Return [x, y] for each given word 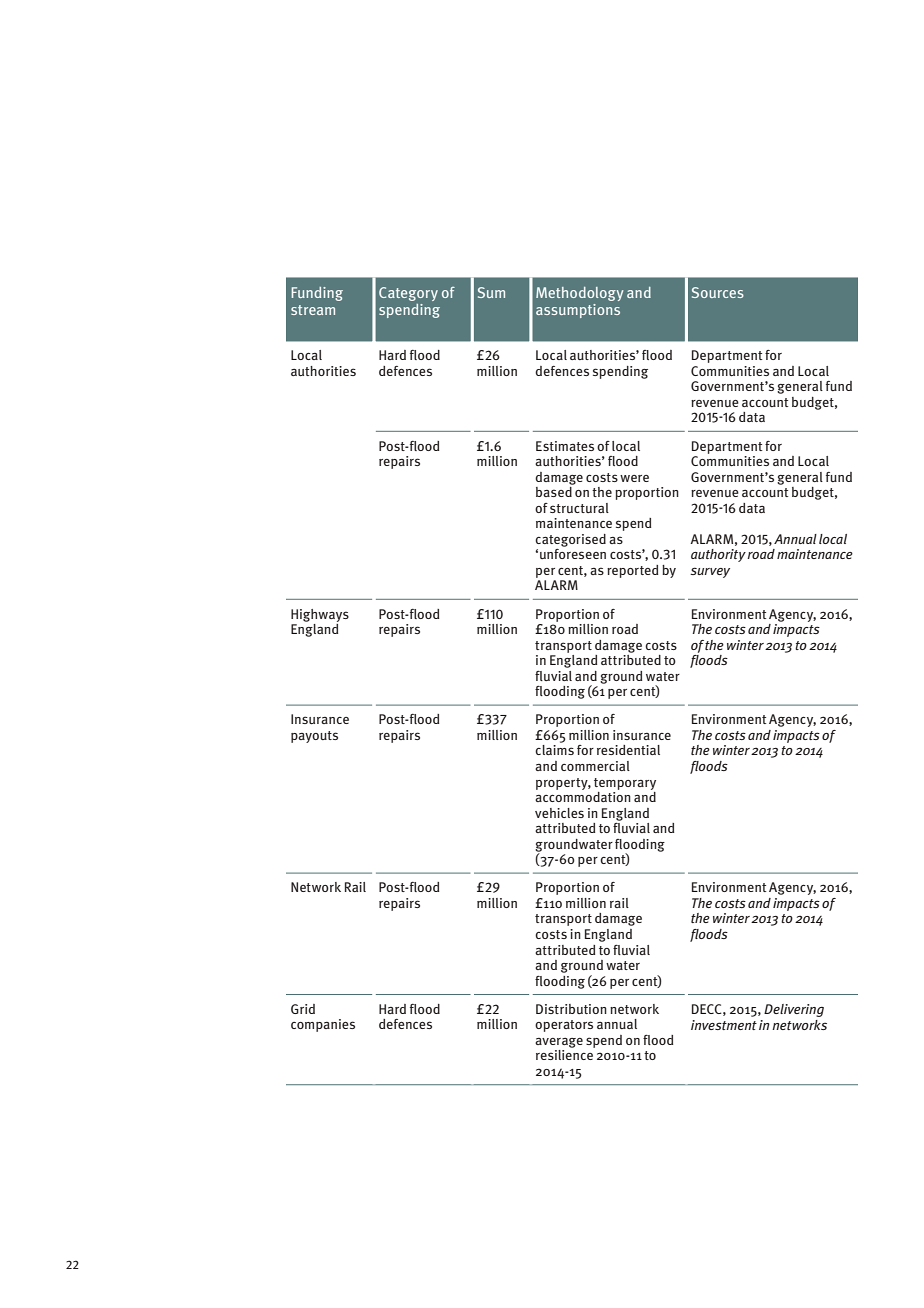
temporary [625, 784]
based [555, 490]
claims [554, 750]
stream [313, 310]
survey [710, 572]
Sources [718, 292]
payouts [314, 737]
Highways [320, 615]
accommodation [583, 795]
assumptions [578, 311]
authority [718, 555]
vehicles [559, 813]
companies [323, 1025]
